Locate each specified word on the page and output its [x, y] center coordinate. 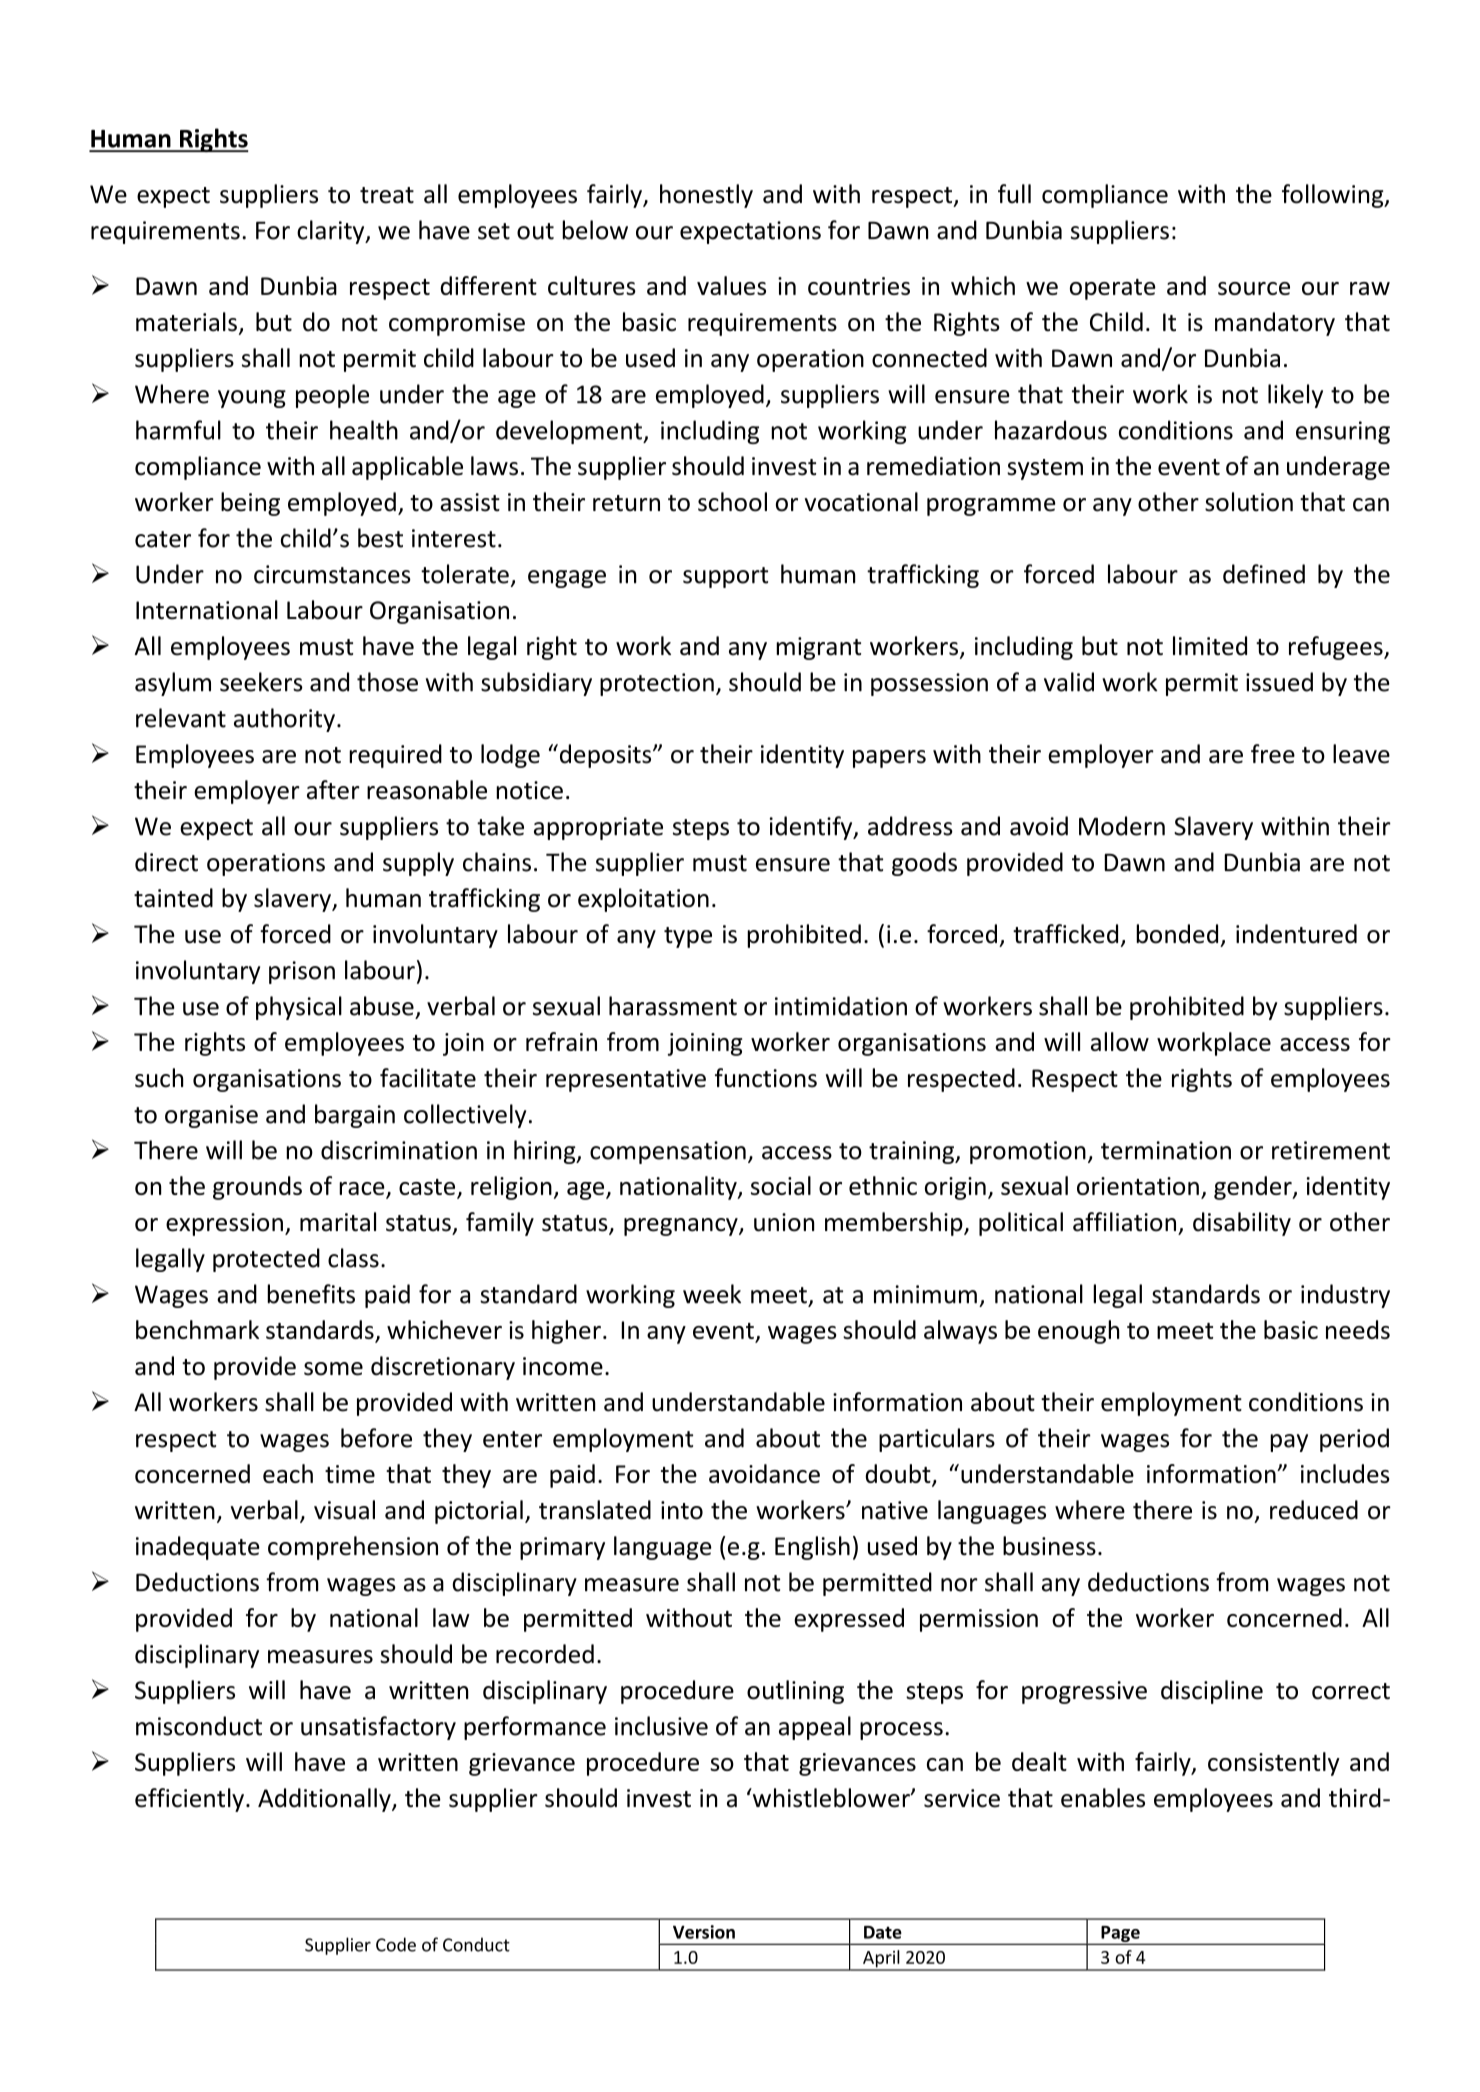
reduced [1314, 1510]
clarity [332, 232]
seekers [261, 682]
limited [1210, 646]
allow [1120, 1041]
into [682, 1510]
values [731, 285]
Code [396, 1944]
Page [1120, 1935]
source [1254, 288]
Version [704, 1932]
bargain [355, 1116]
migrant [818, 648]
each [288, 1473]
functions [766, 1078]
